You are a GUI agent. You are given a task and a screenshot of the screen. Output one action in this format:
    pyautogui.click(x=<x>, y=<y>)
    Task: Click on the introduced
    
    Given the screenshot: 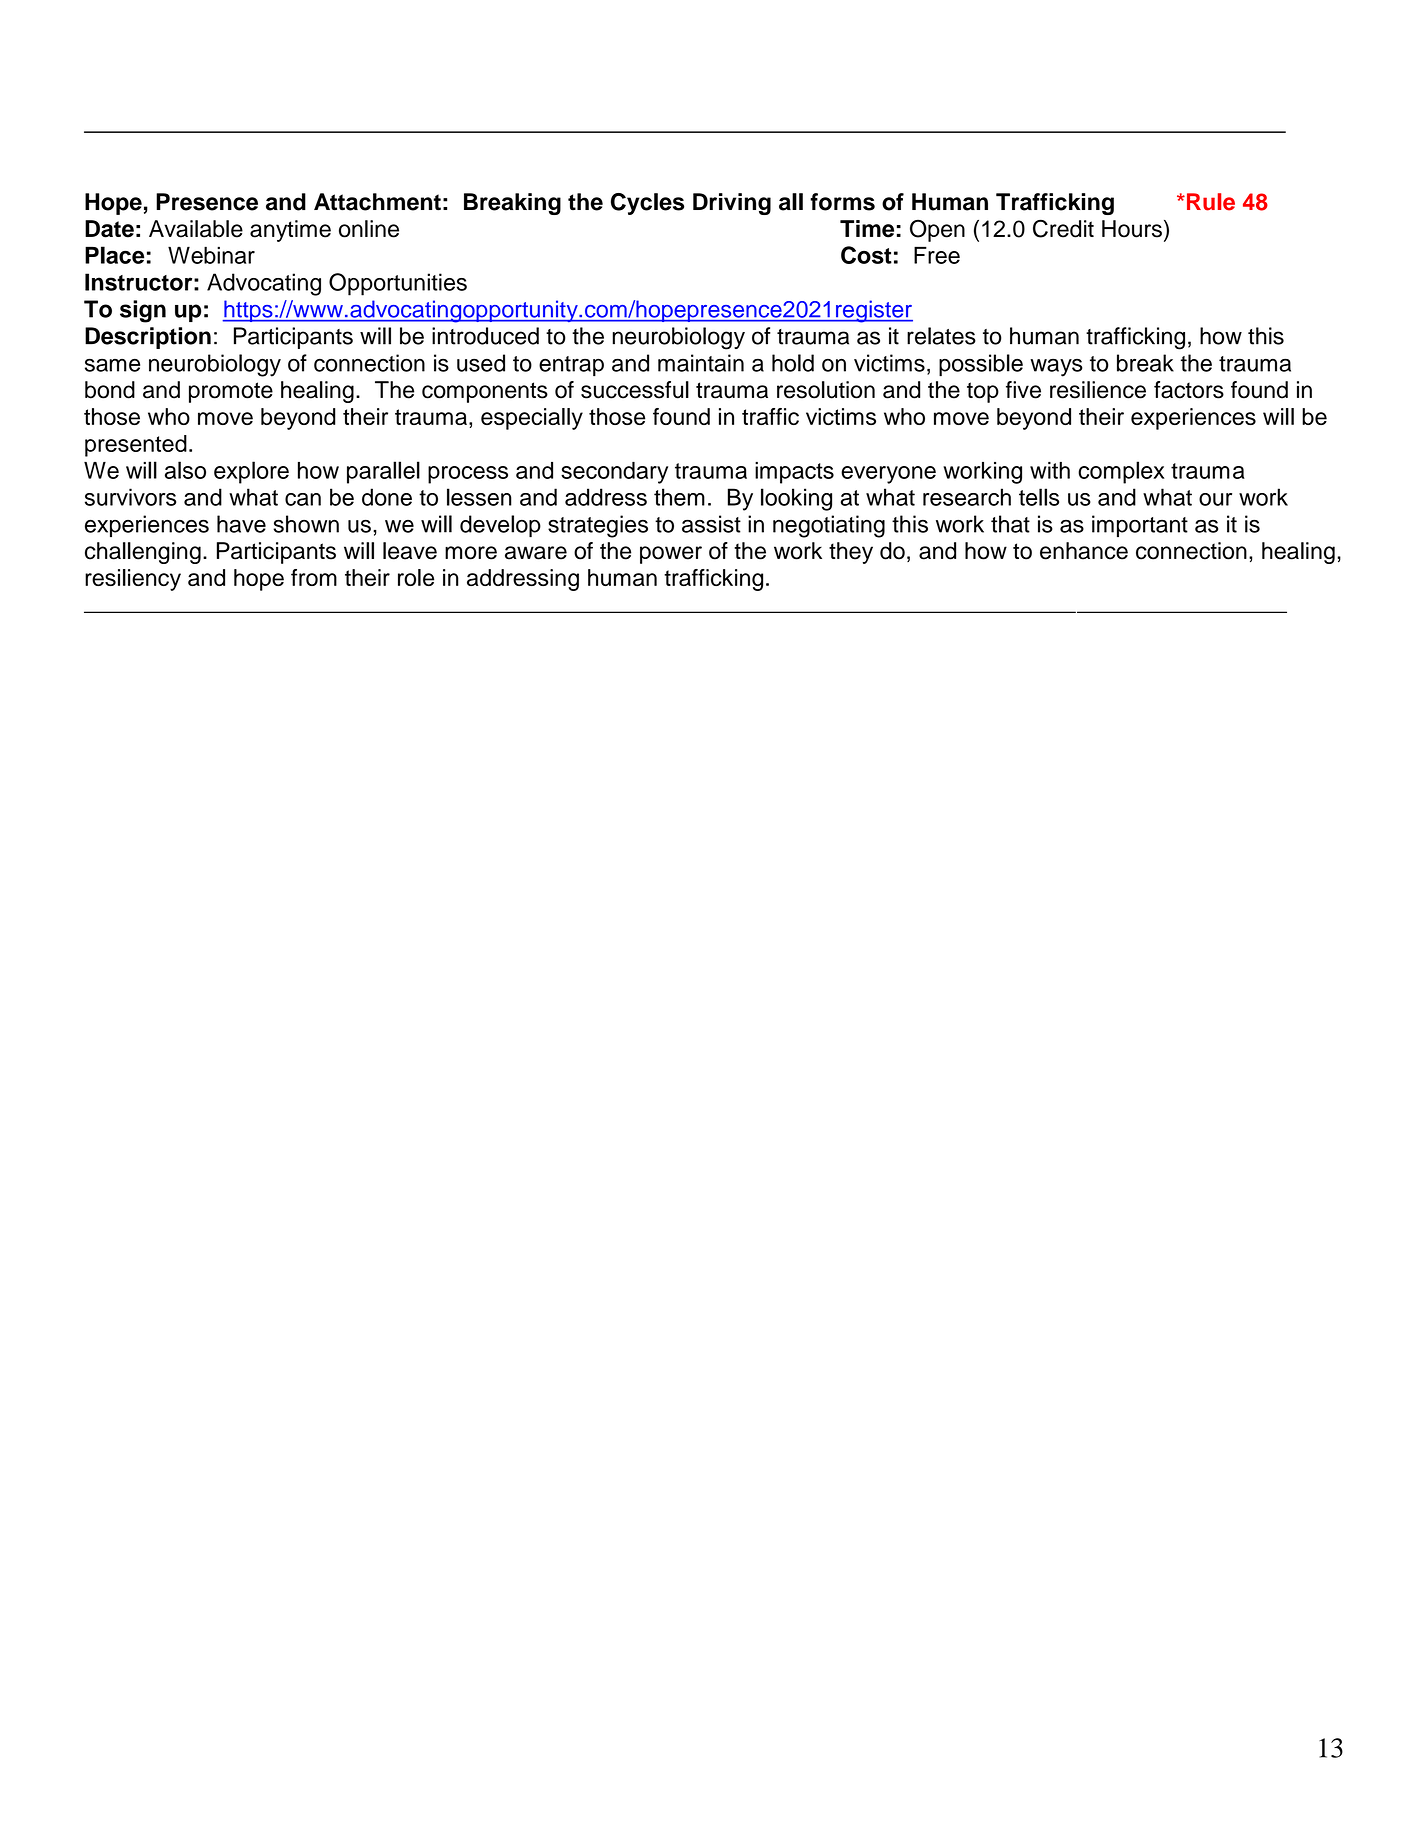 What is the action you would take?
    pyautogui.click(x=485, y=336)
